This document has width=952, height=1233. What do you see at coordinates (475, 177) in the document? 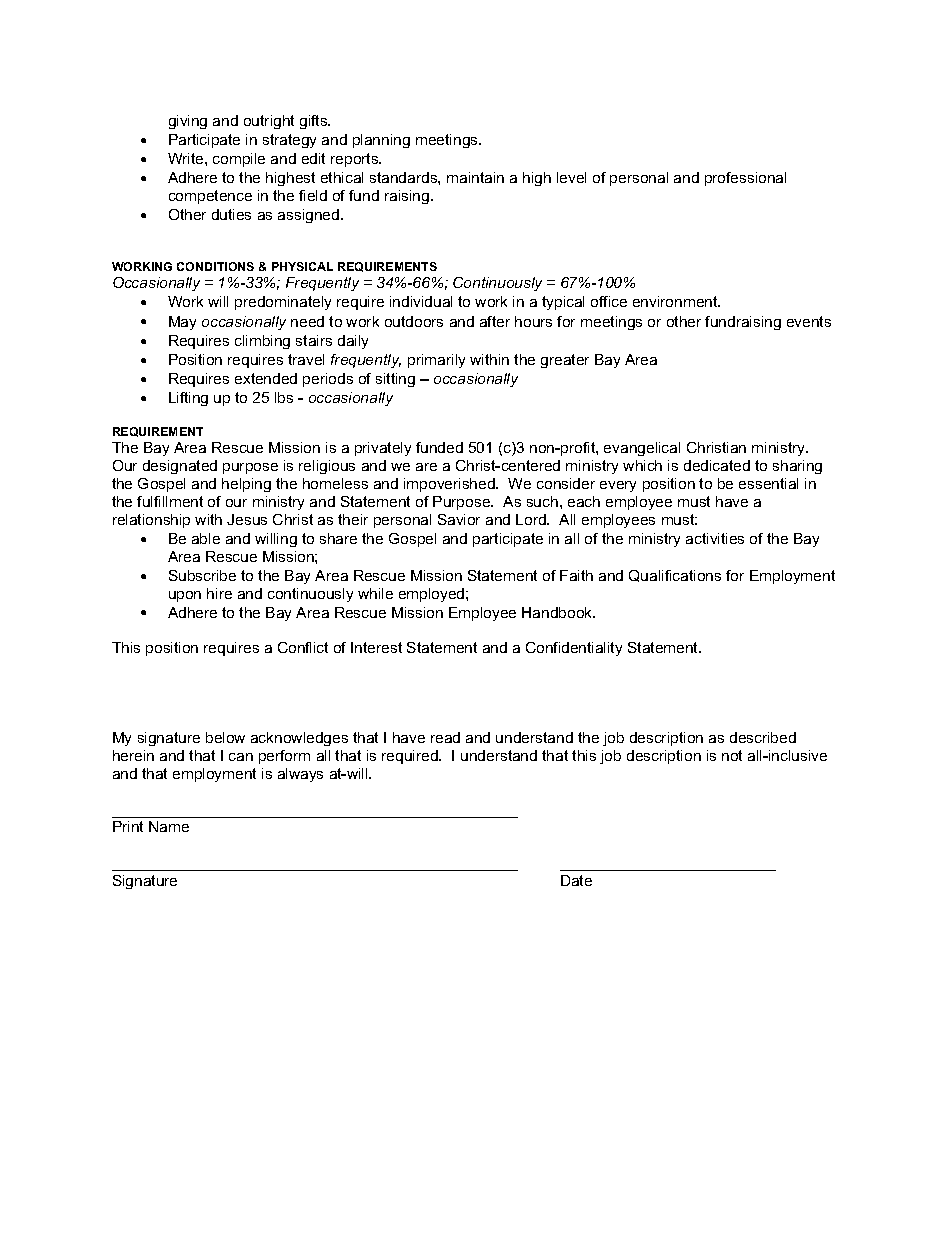
I see `maintain` at bounding box center [475, 177].
